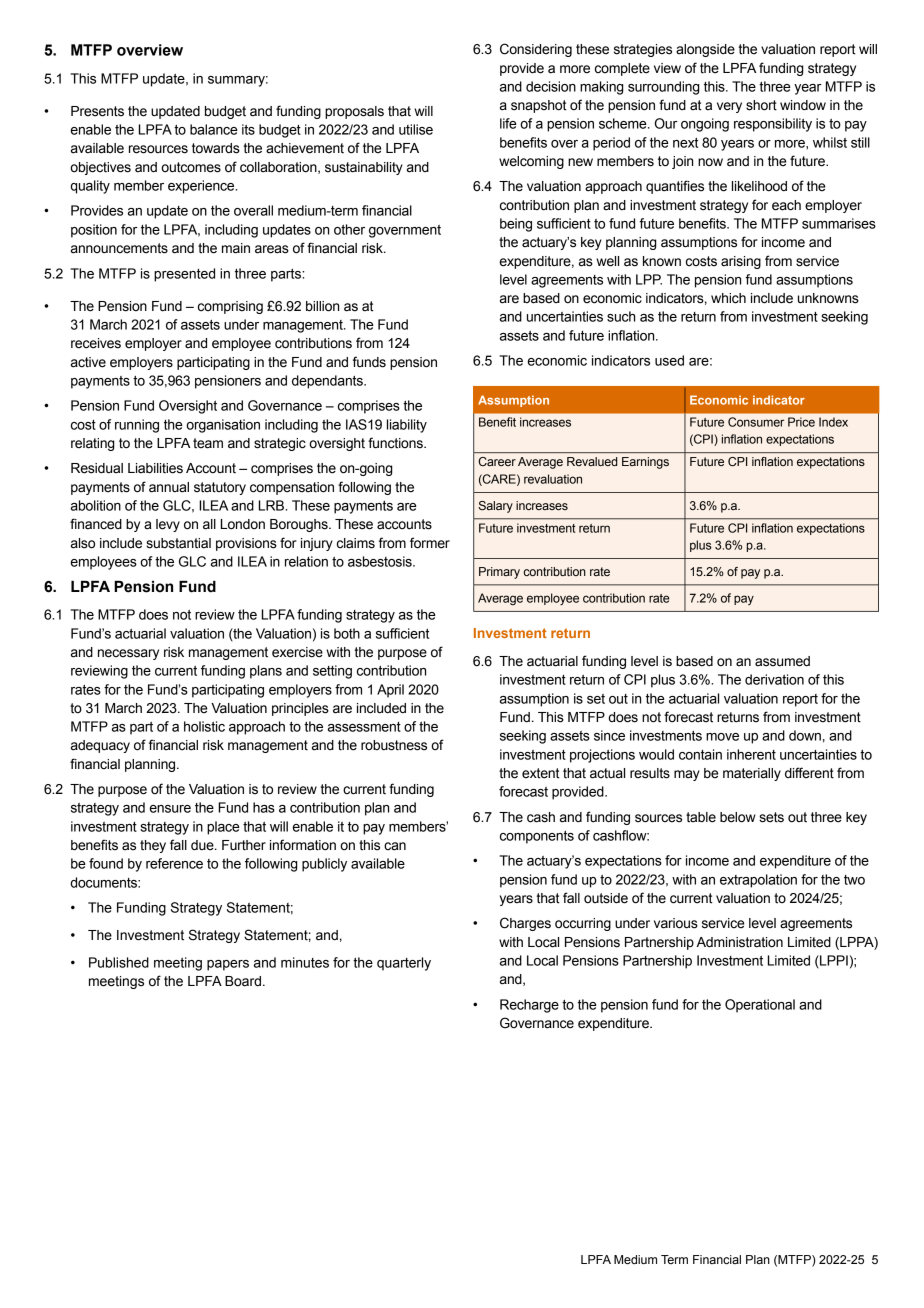 The image size is (924, 1308). Describe the element at coordinates (536, 50) in the screenshot. I see `Considering` at that location.
